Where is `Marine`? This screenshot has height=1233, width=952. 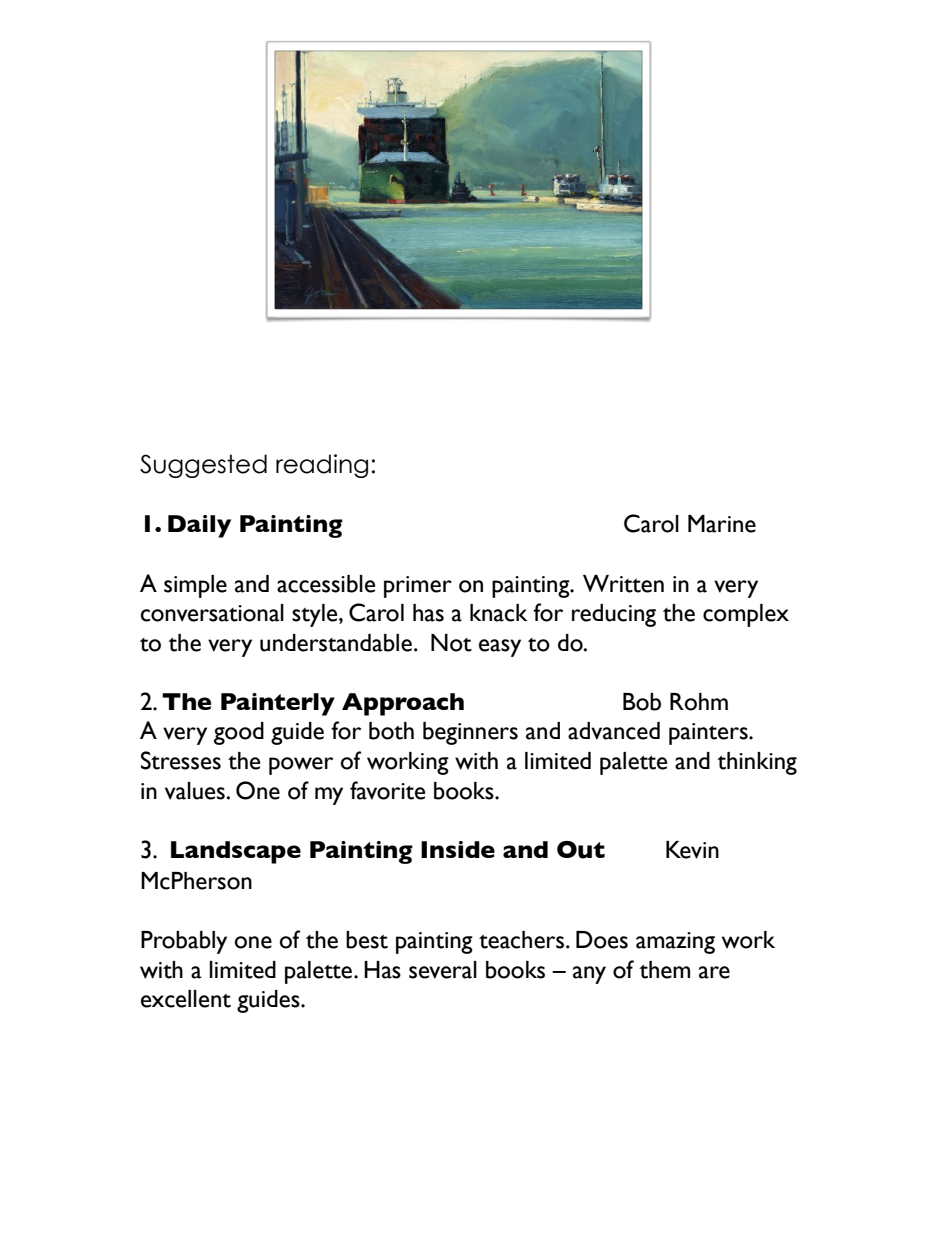
Marine is located at coordinates (722, 524).
